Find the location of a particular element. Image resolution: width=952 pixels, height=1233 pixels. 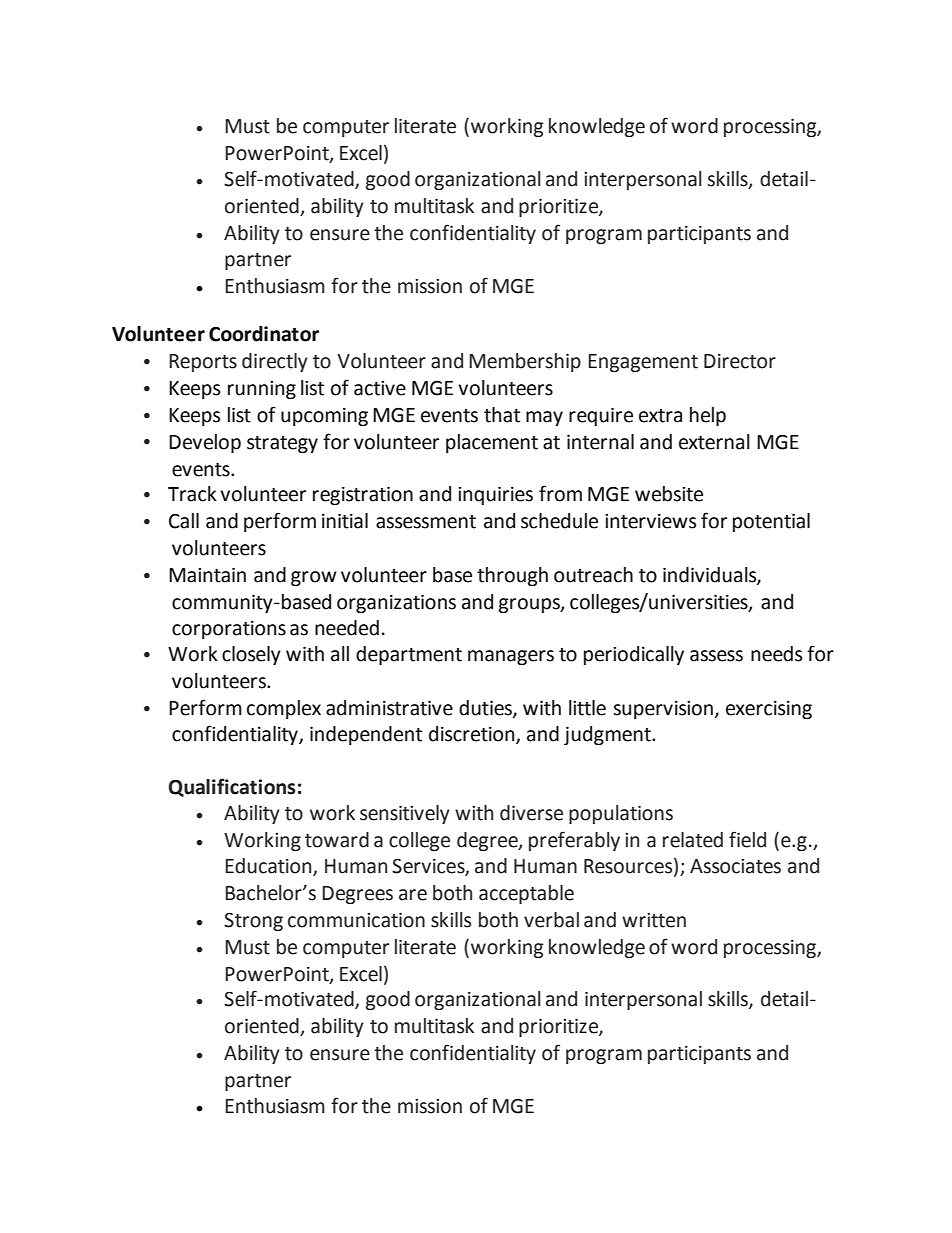

website is located at coordinates (669, 494).
